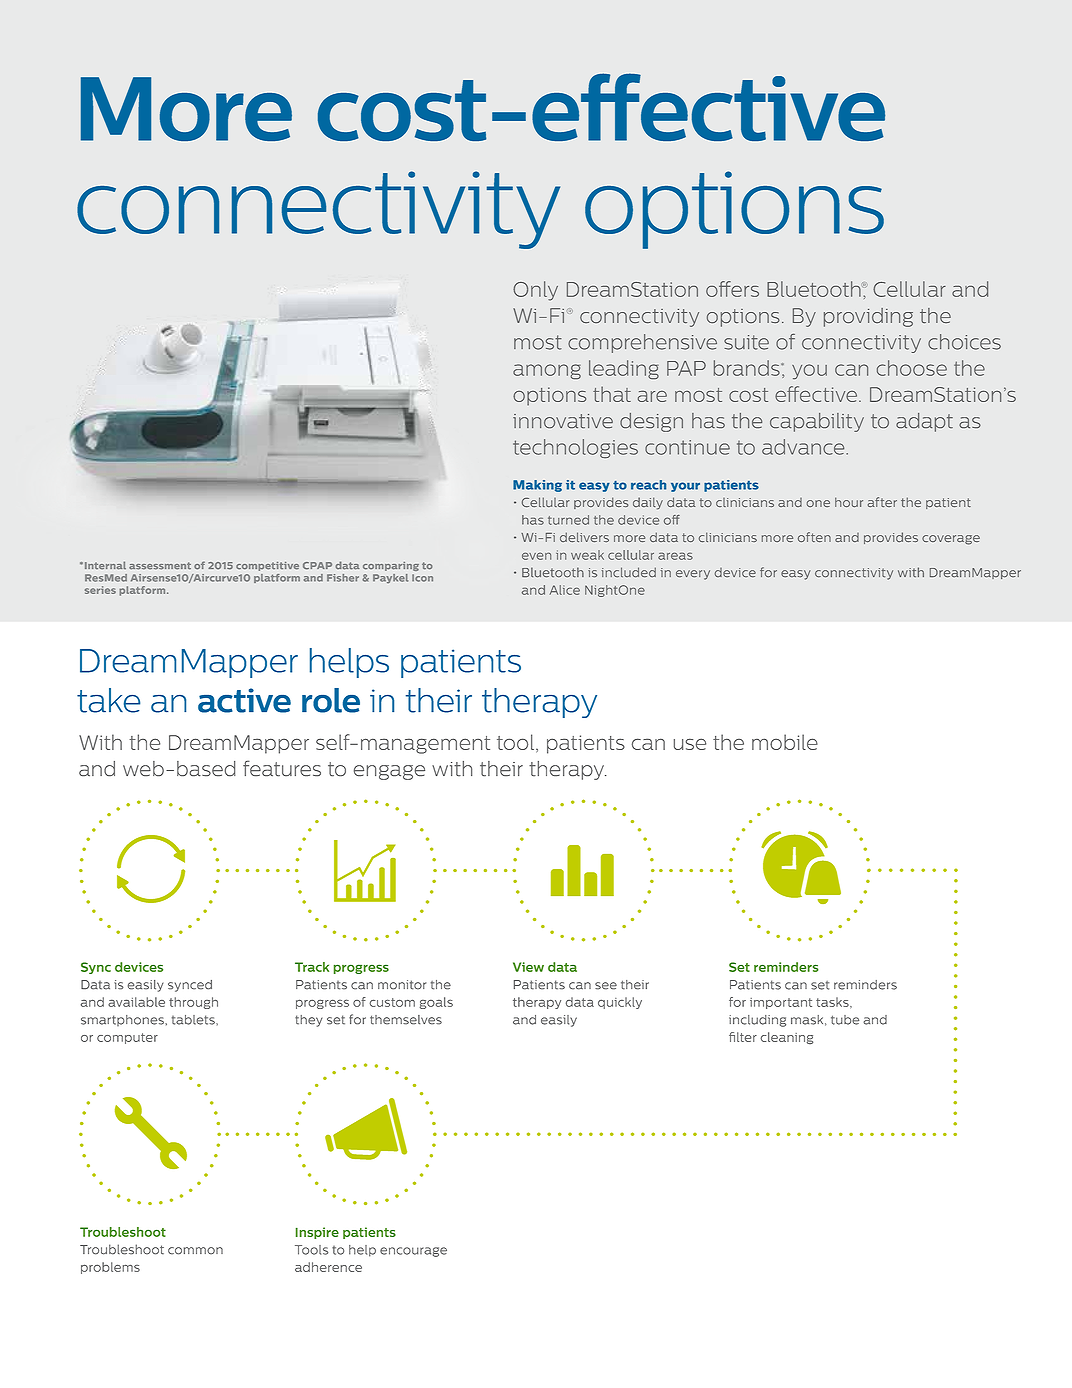 The height and width of the screenshot is (1388, 1072). What do you see at coordinates (868, 317) in the screenshot?
I see `providing` at bounding box center [868, 317].
